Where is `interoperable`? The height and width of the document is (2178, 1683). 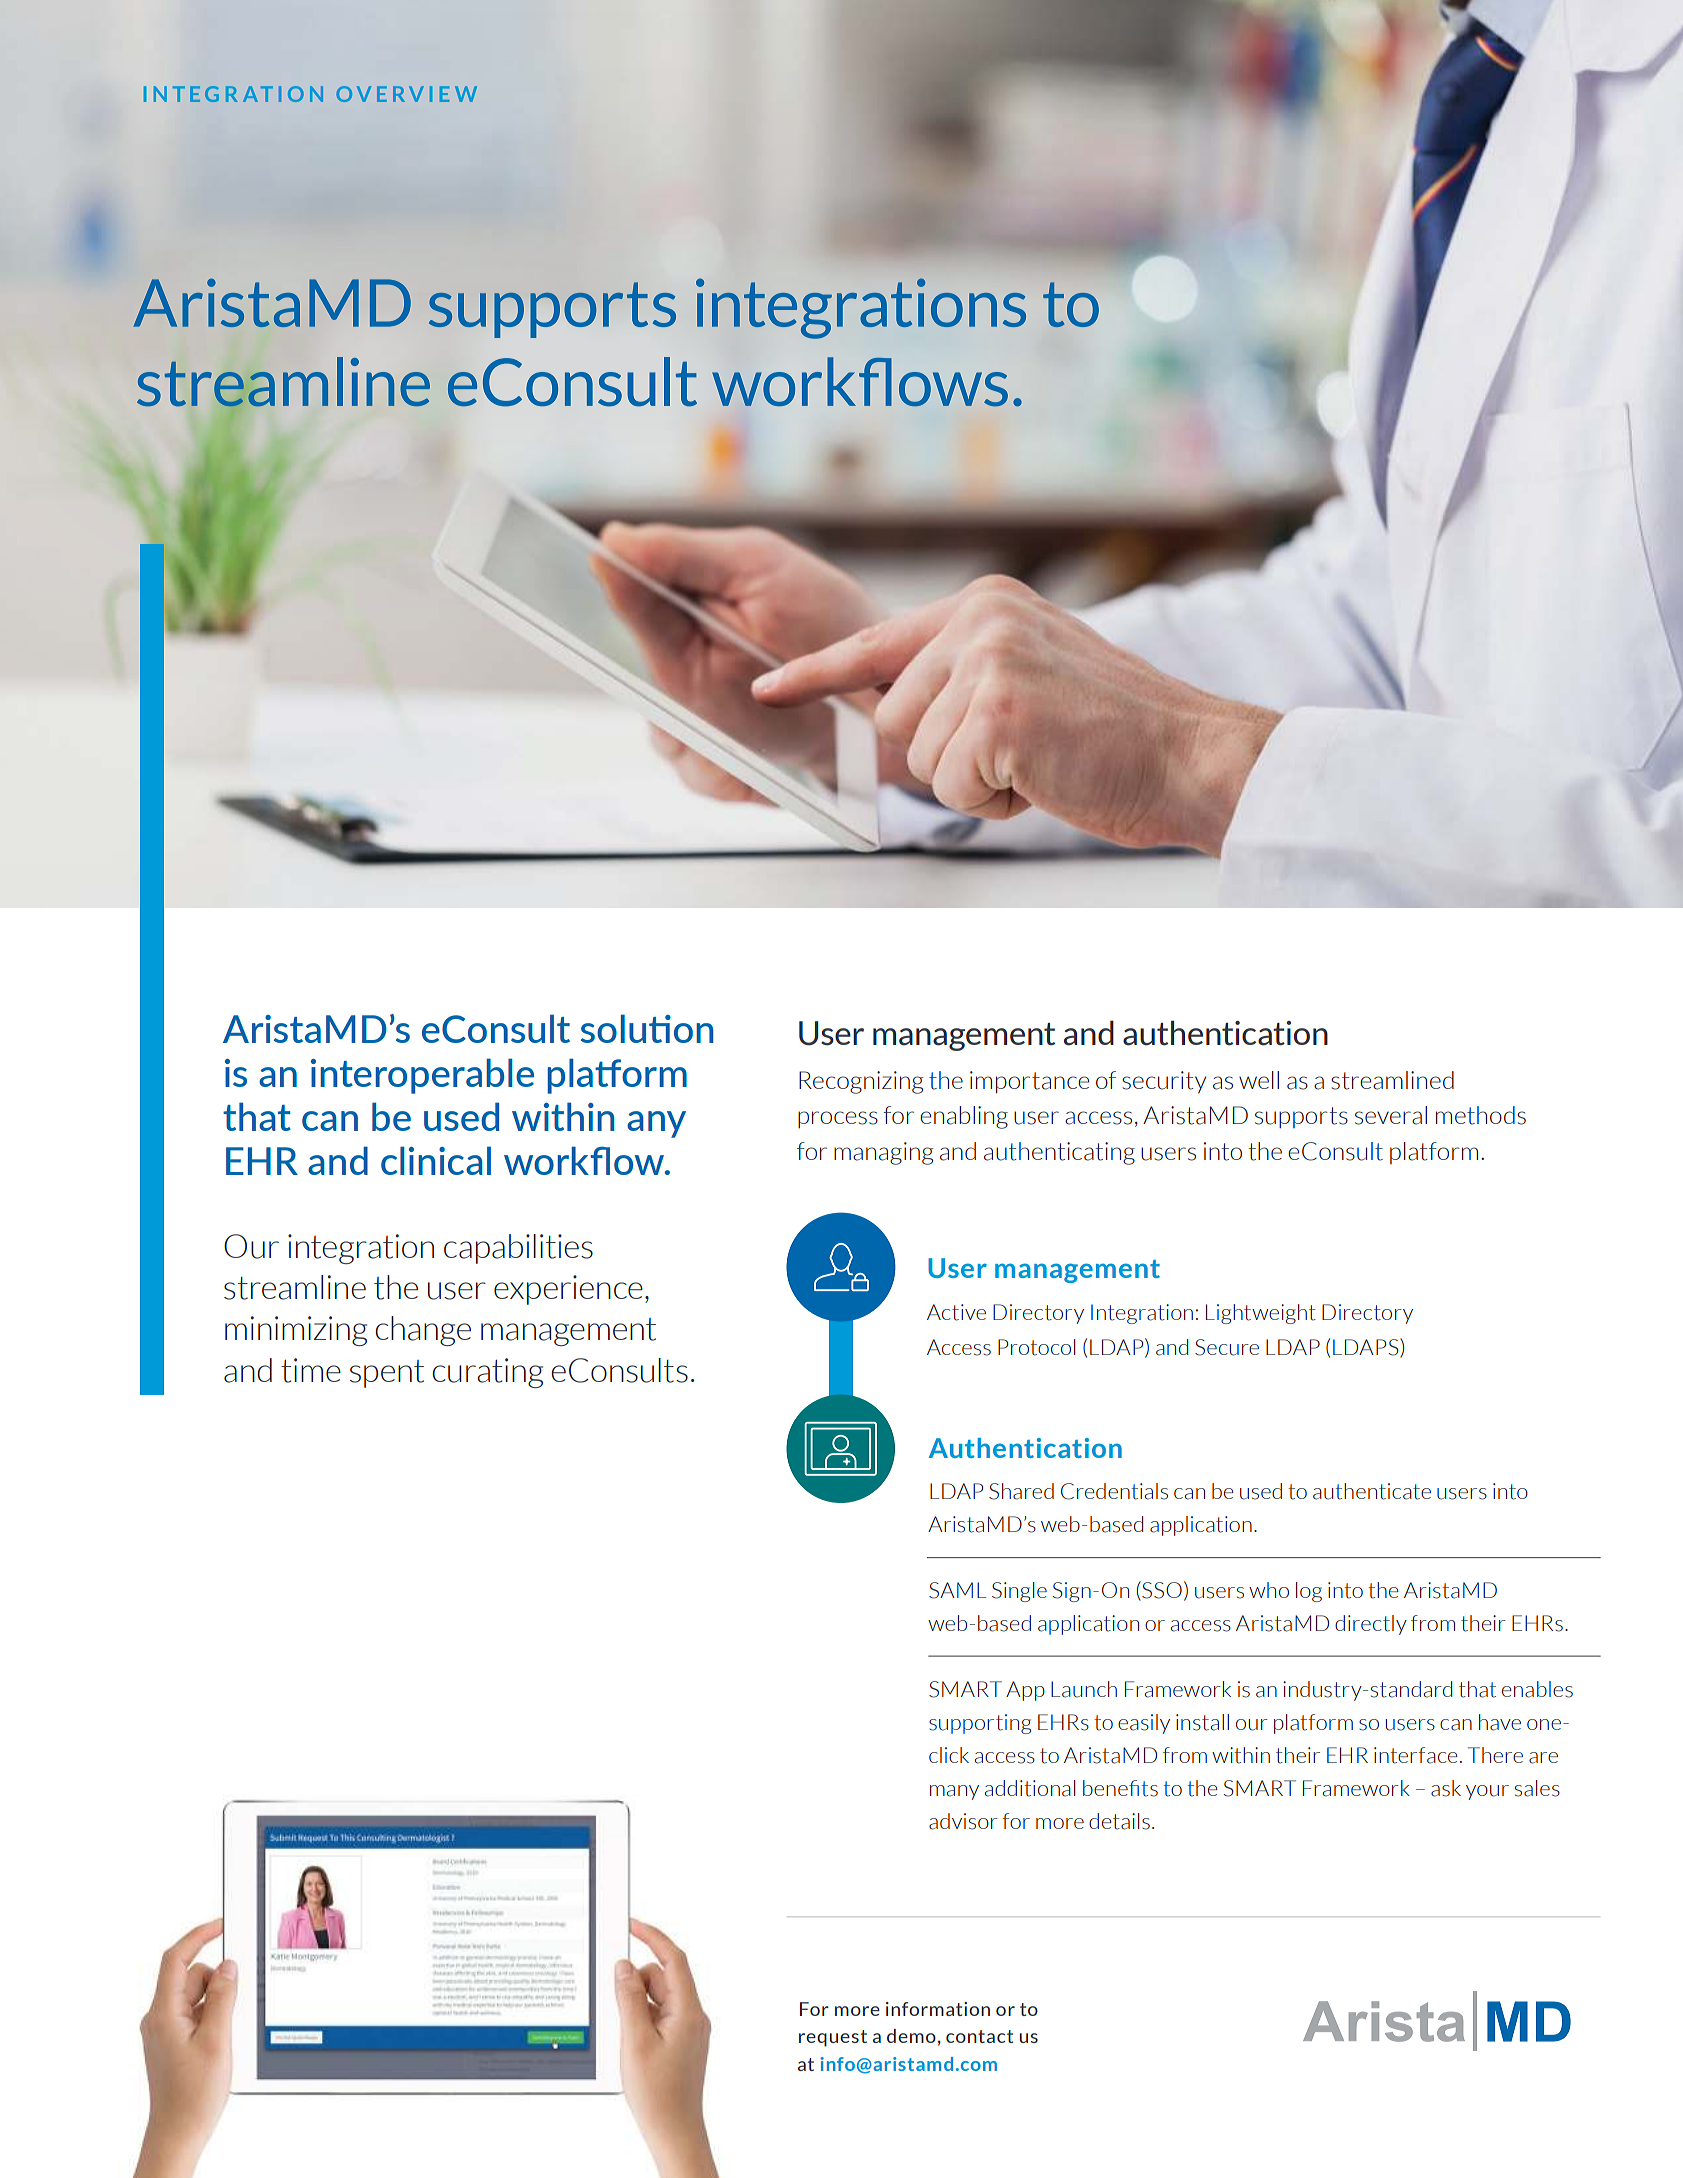
interoperable is located at coordinates (422, 1076).
